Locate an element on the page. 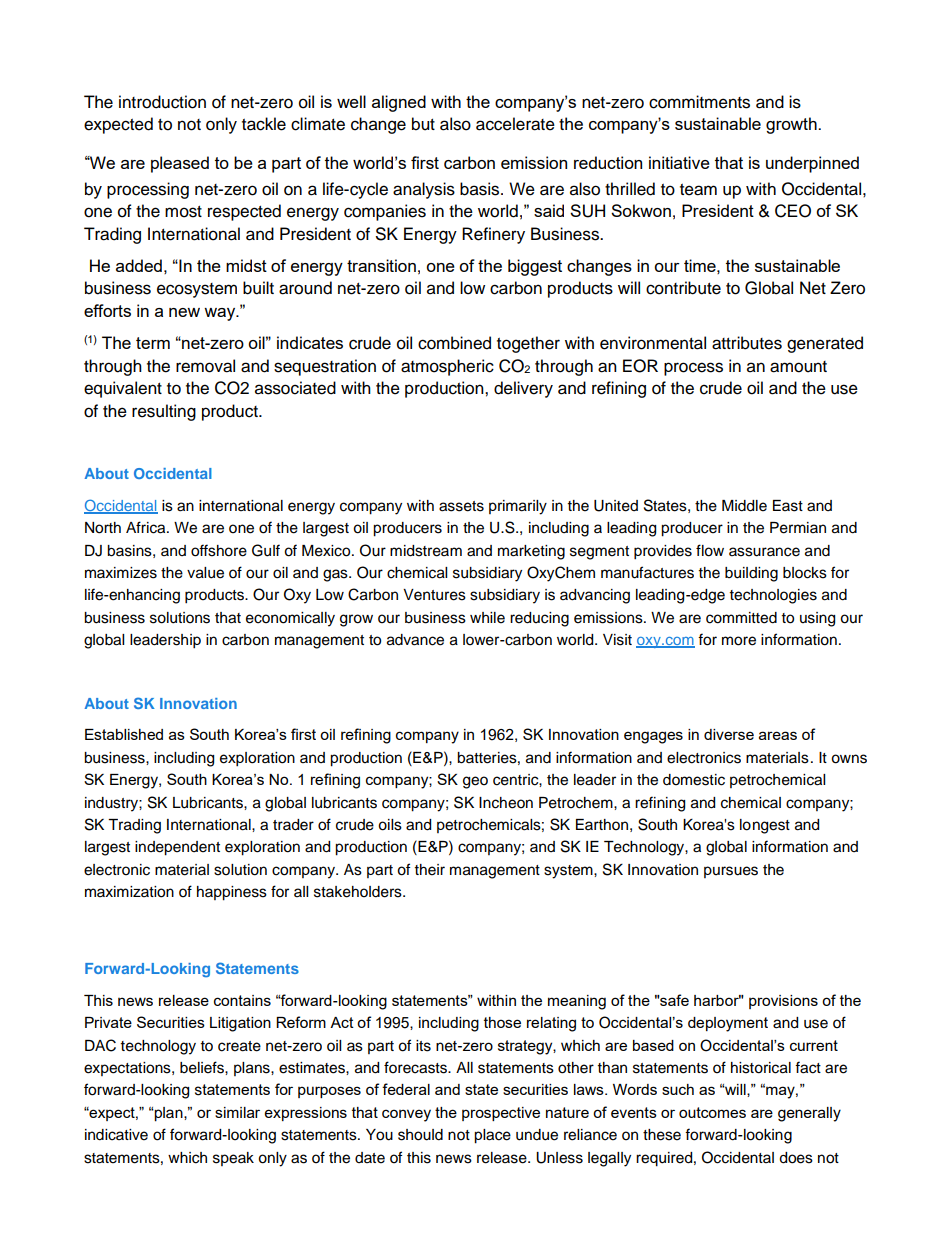 The width and height of the image is (952, 1233). similar is located at coordinates (237, 1112).
